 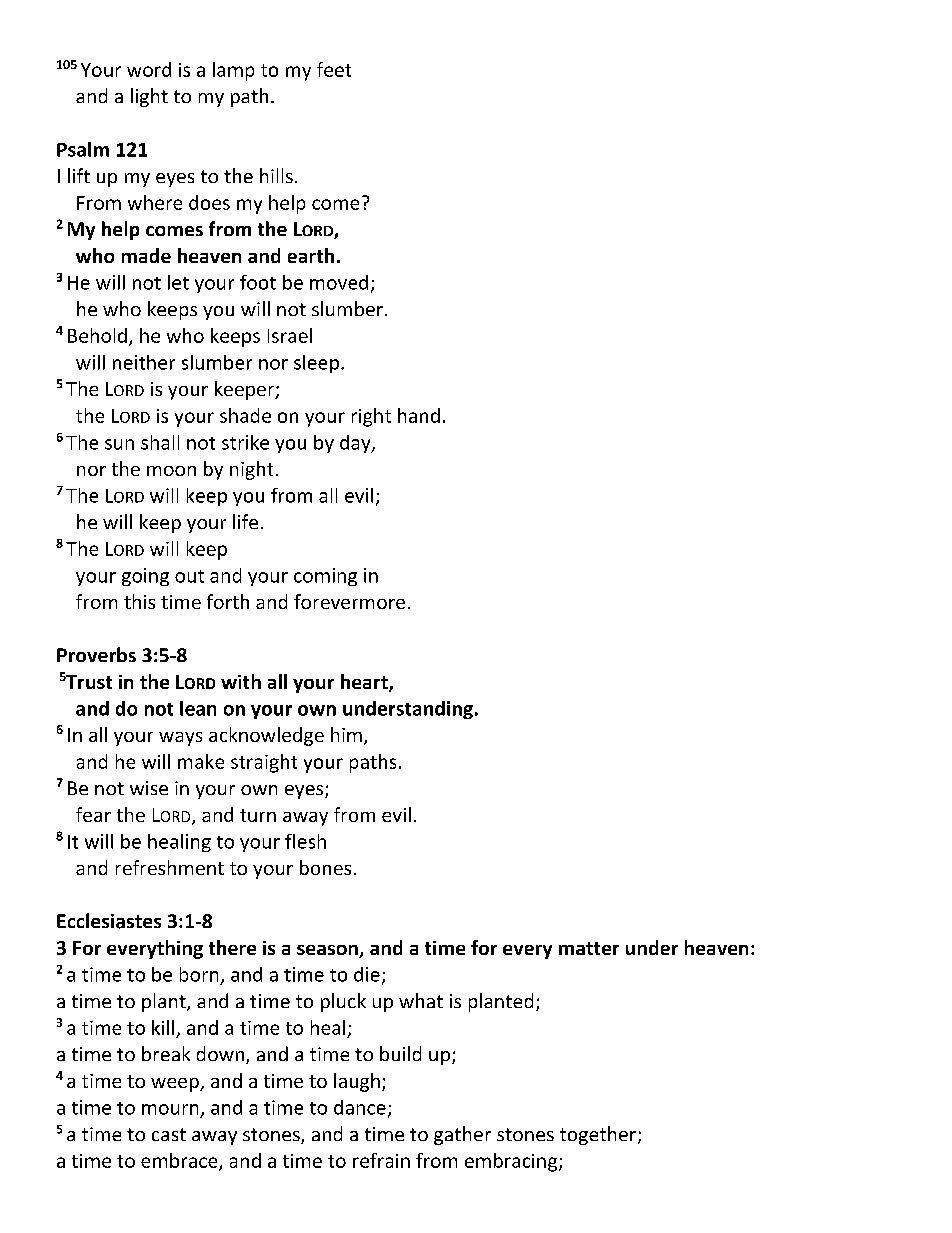 I want to click on dance, so click(x=360, y=1107).
